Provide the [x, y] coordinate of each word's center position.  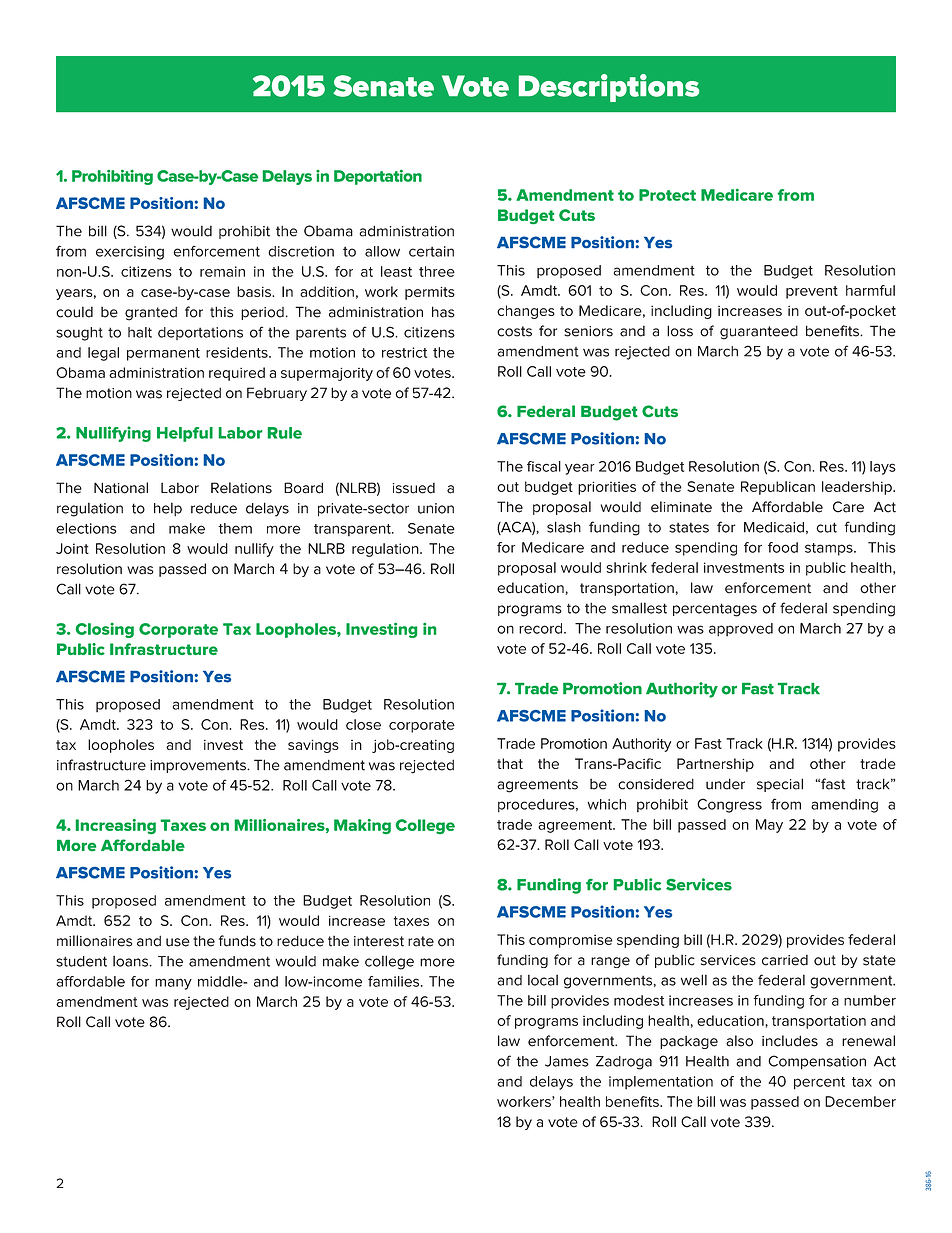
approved [741, 629]
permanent [163, 354]
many [173, 984]
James [567, 1061]
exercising [130, 253]
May [769, 826]
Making [362, 826]
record [542, 628]
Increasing [116, 826]
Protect [667, 195]
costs [514, 331]
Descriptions [609, 88]
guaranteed [759, 333]
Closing [105, 630]
